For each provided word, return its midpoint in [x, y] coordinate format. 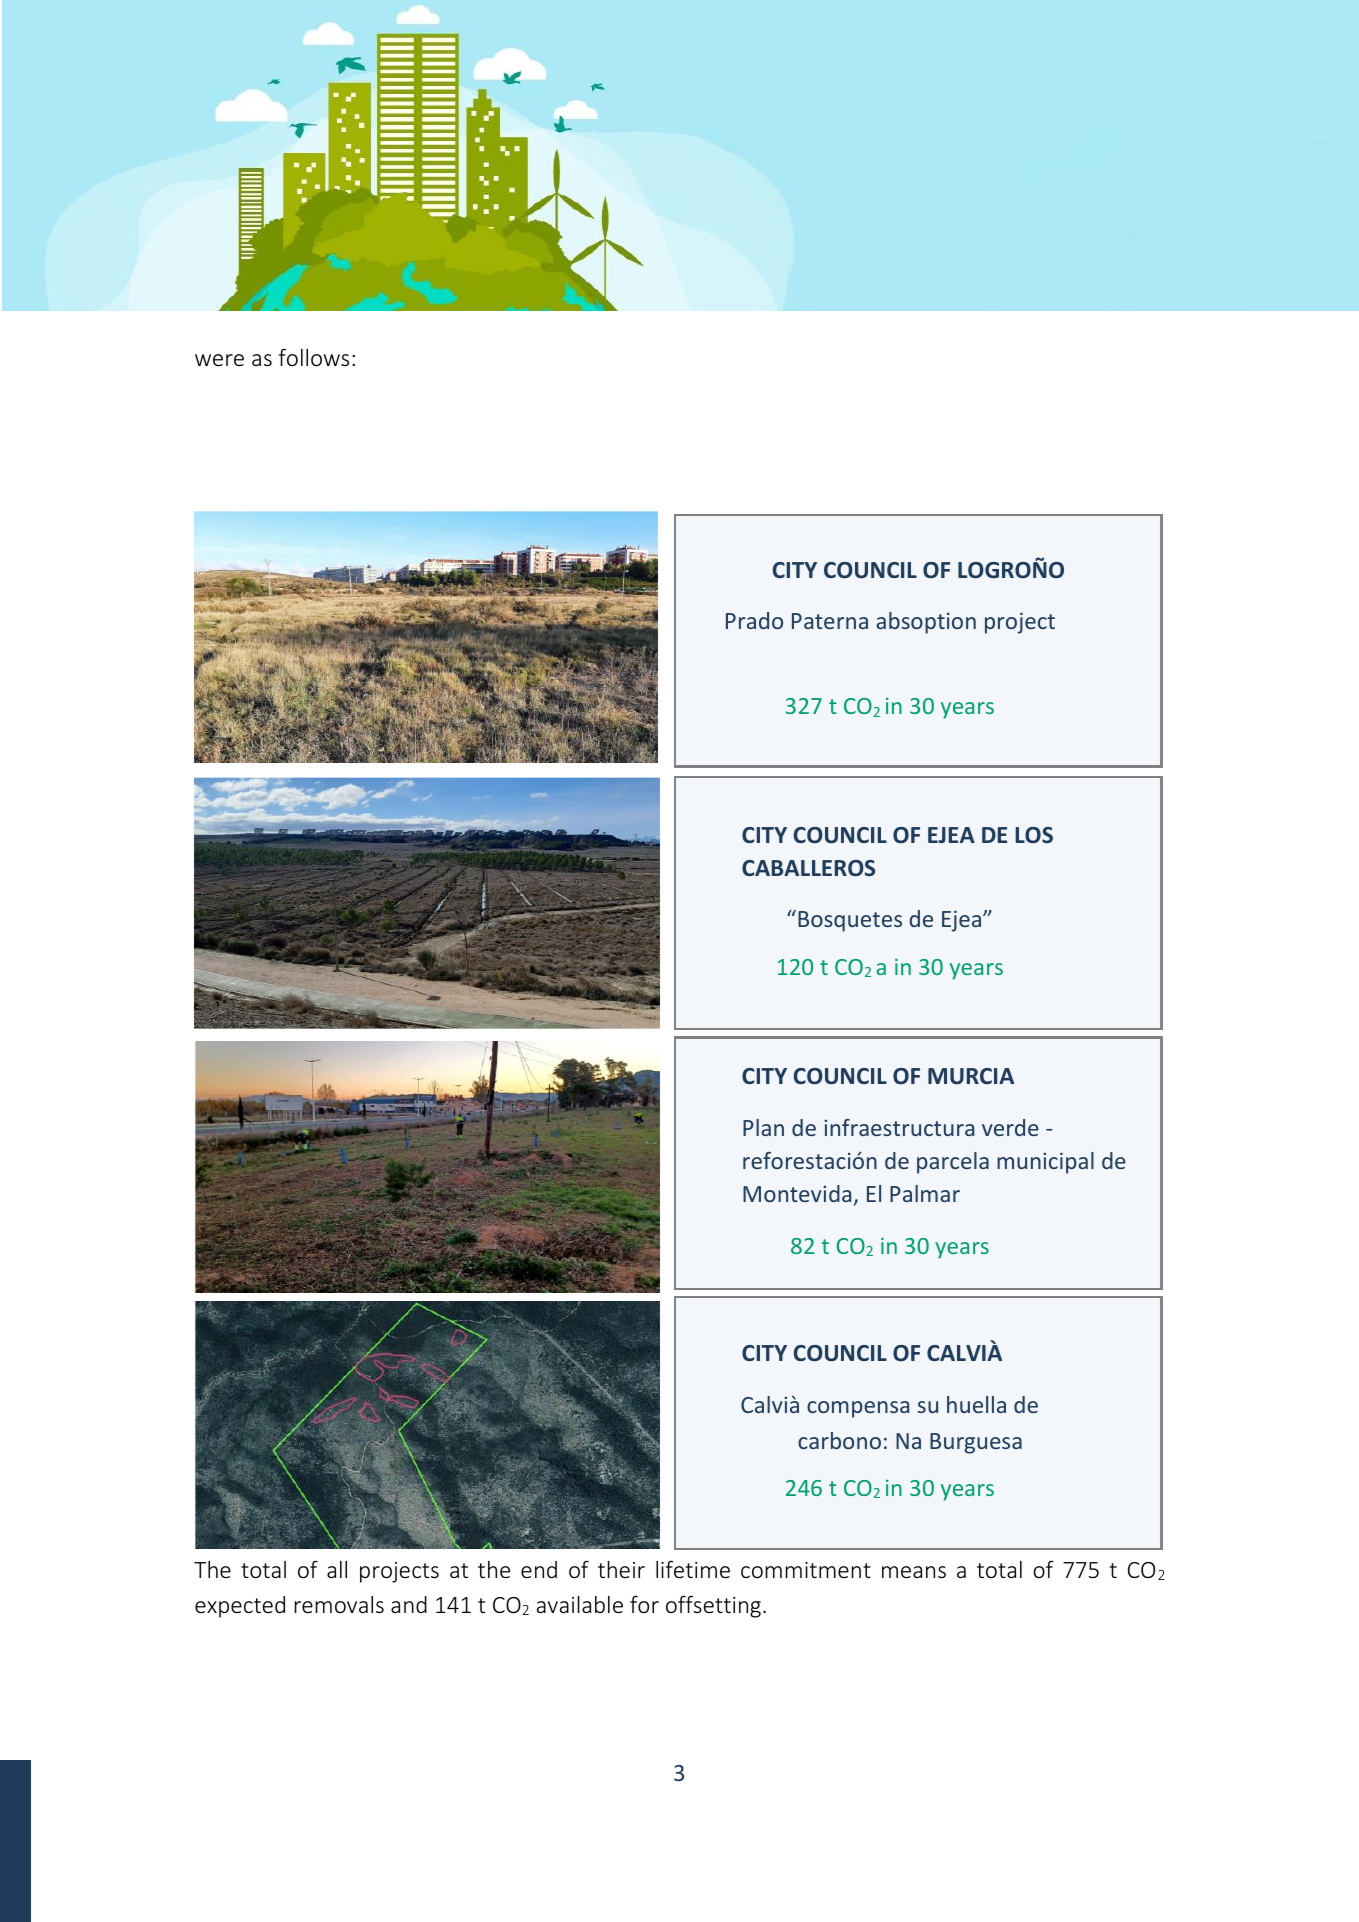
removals [339, 1604]
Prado [754, 620]
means [914, 1572]
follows [314, 357]
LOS [1034, 835]
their [621, 1569]
